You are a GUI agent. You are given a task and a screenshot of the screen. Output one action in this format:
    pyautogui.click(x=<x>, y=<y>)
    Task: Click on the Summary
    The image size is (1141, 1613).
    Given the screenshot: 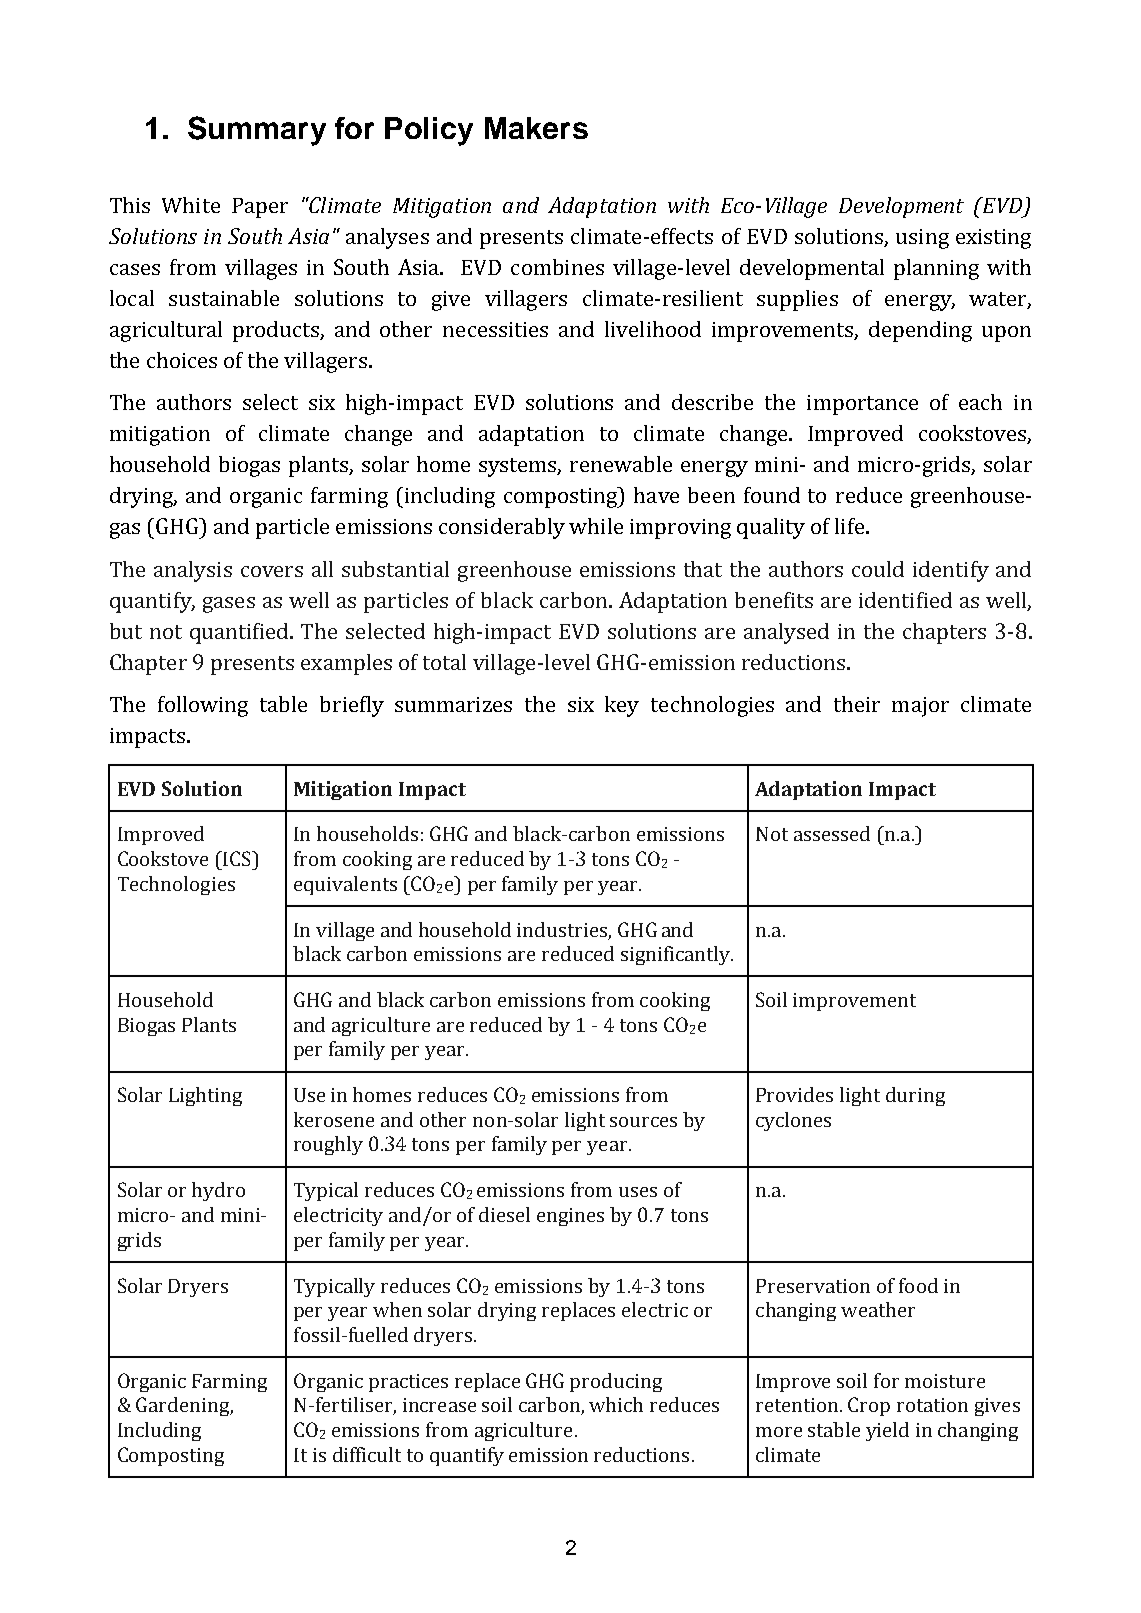 What is the action you would take?
    pyautogui.click(x=257, y=131)
